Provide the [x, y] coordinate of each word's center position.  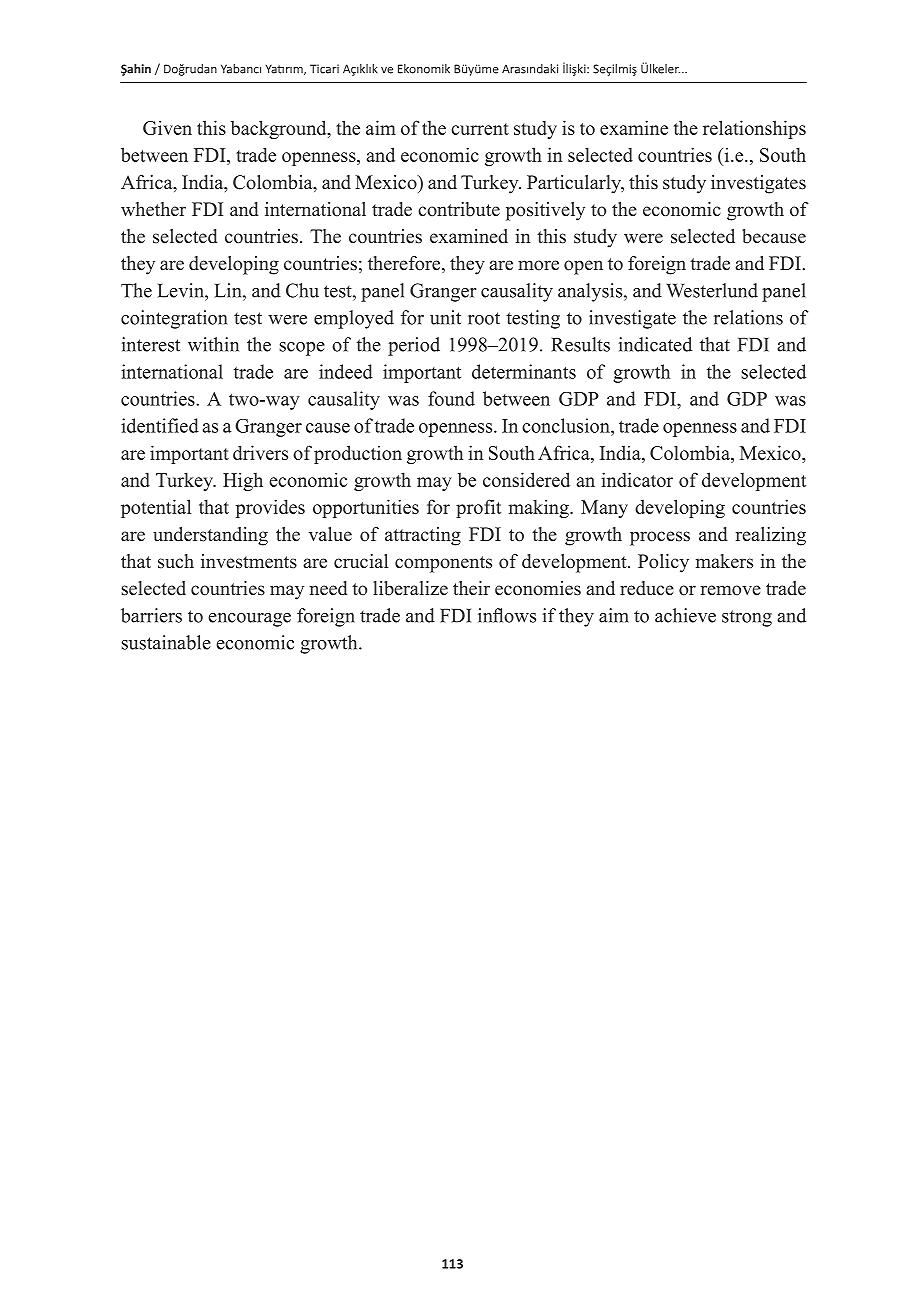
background [280, 129]
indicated [655, 344]
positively [545, 211]
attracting [423, 536]
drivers [260, 452]
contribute [459, 209]
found [451, 398]
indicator [637, 479]
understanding [210, 536]
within [213, 344]
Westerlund [712, 290]
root [484, 318]
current [480, 129]
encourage [249, 620]
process [660, 538]
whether [153, 209]
